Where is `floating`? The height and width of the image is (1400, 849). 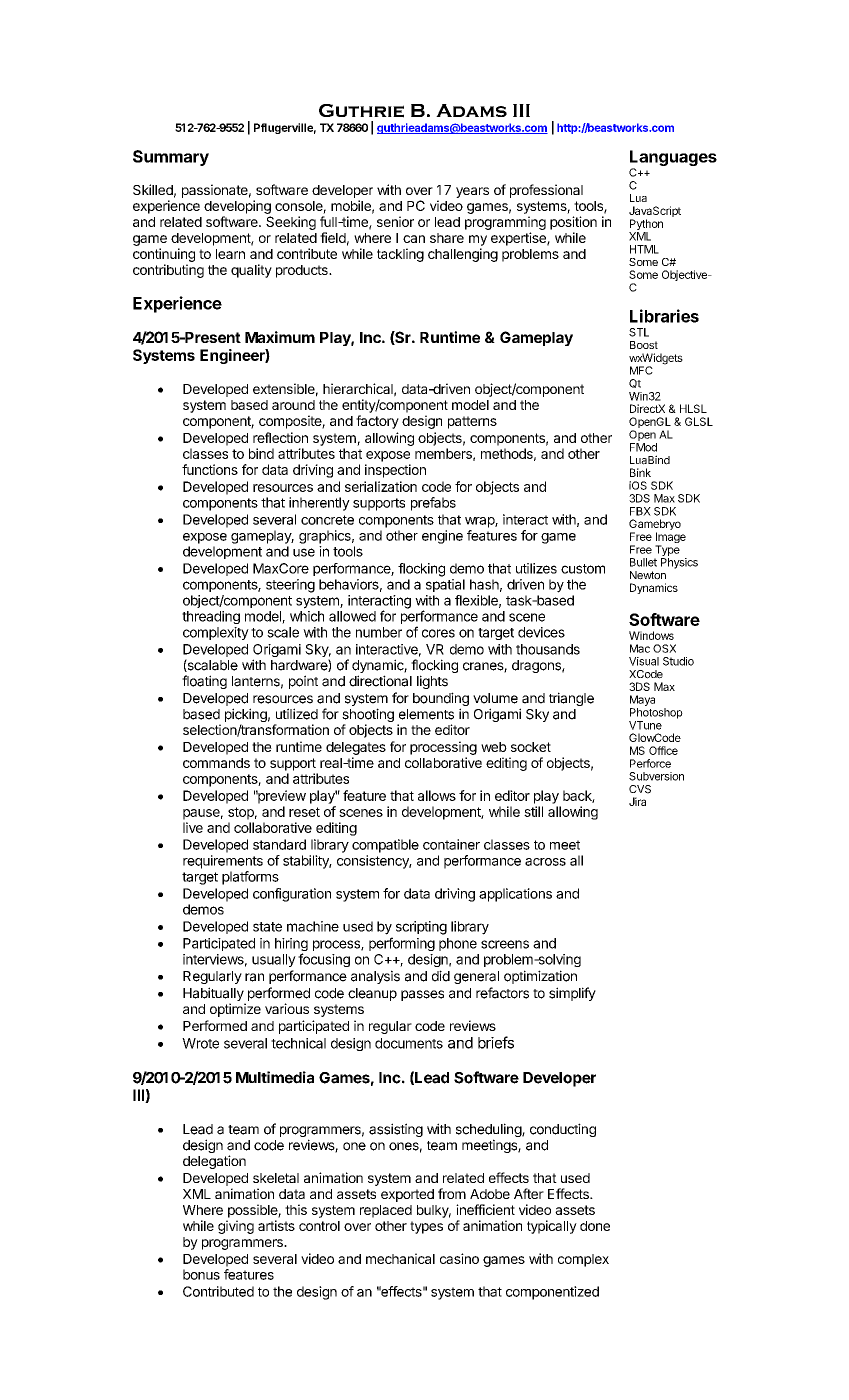
floating is located at coordinates (204, 682).
